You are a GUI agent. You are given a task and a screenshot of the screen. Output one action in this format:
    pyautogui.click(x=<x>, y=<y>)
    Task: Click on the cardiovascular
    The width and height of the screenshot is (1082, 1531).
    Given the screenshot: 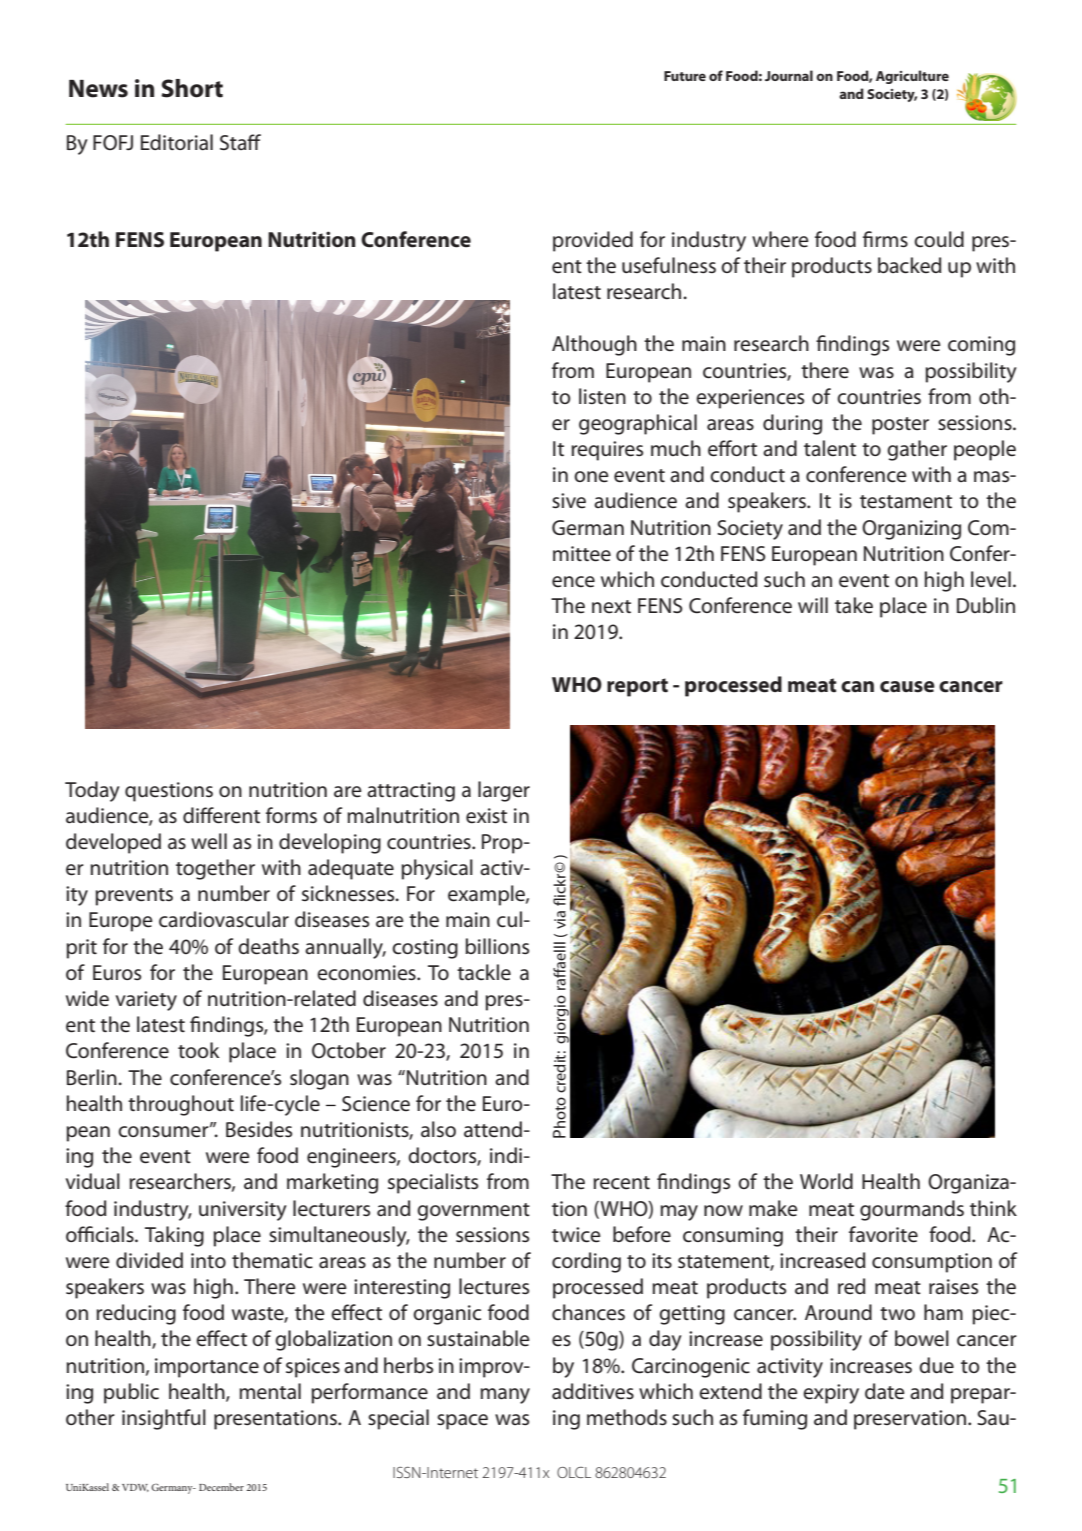 What is the action you would take?
    pyautogui.click(x=224, y=919)
